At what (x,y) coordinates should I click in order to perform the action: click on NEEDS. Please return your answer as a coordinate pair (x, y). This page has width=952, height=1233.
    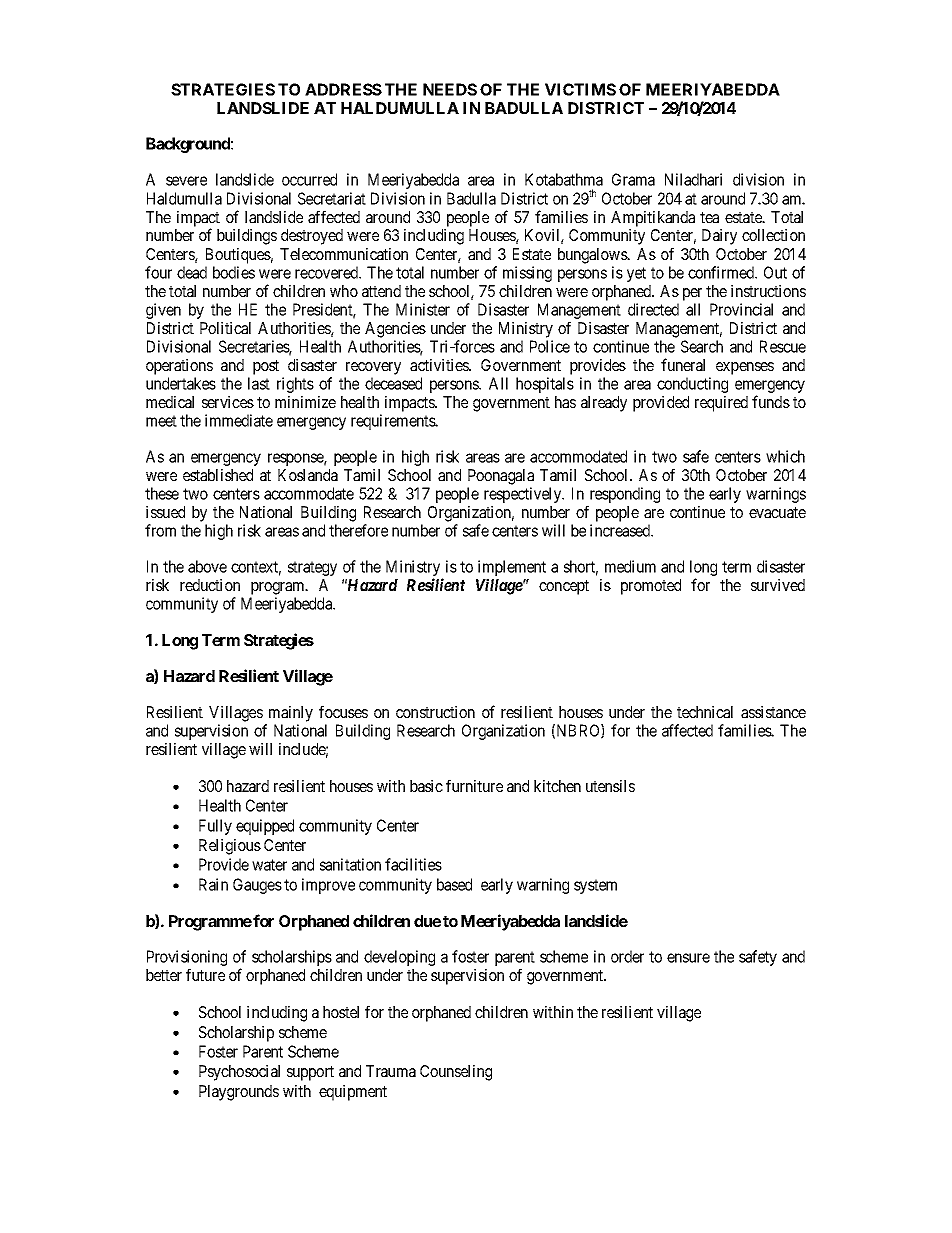
    Looking at the image, I should click on (450, 89).
